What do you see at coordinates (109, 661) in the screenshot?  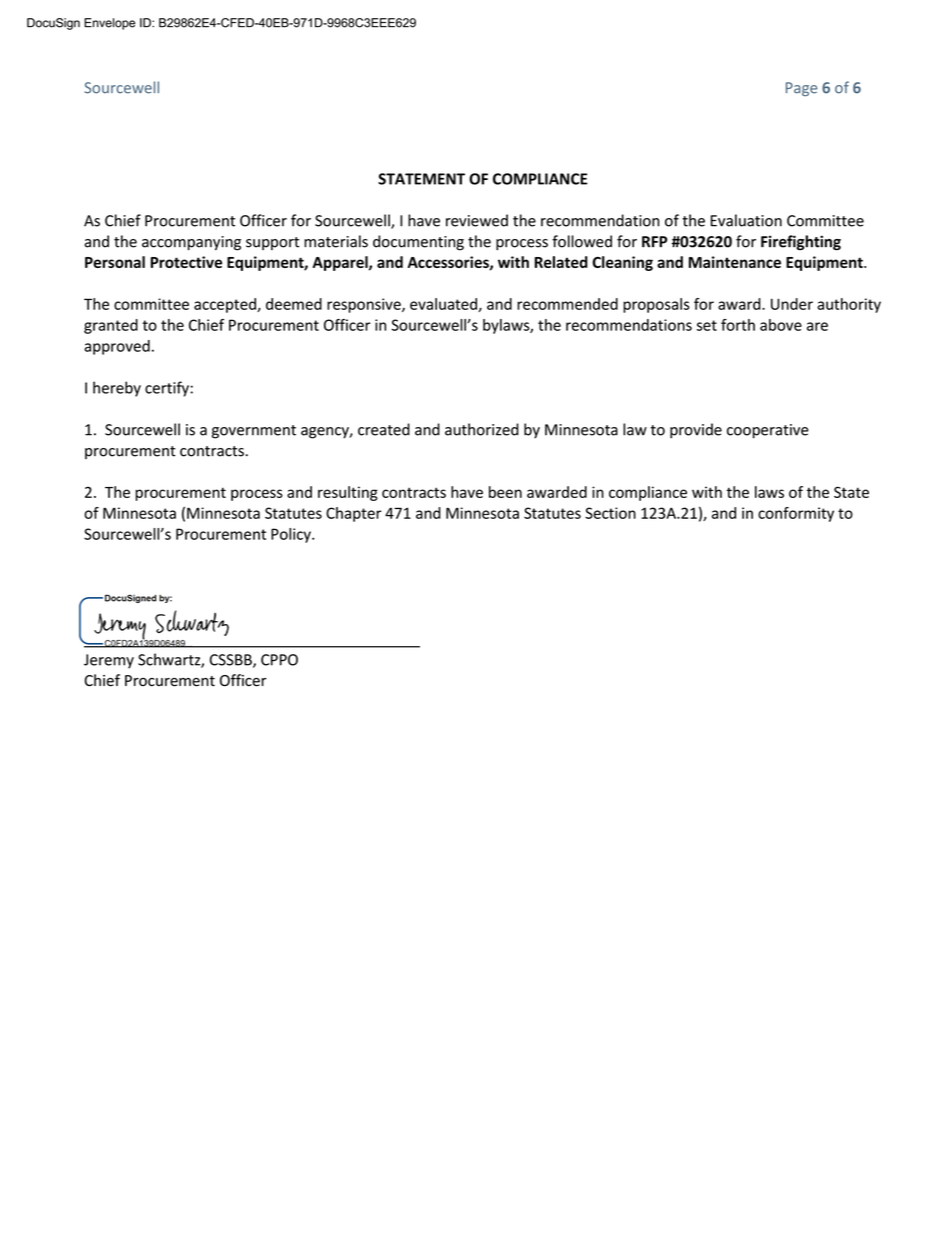 I see `Jeremy` at bounding box center [109, 661].
